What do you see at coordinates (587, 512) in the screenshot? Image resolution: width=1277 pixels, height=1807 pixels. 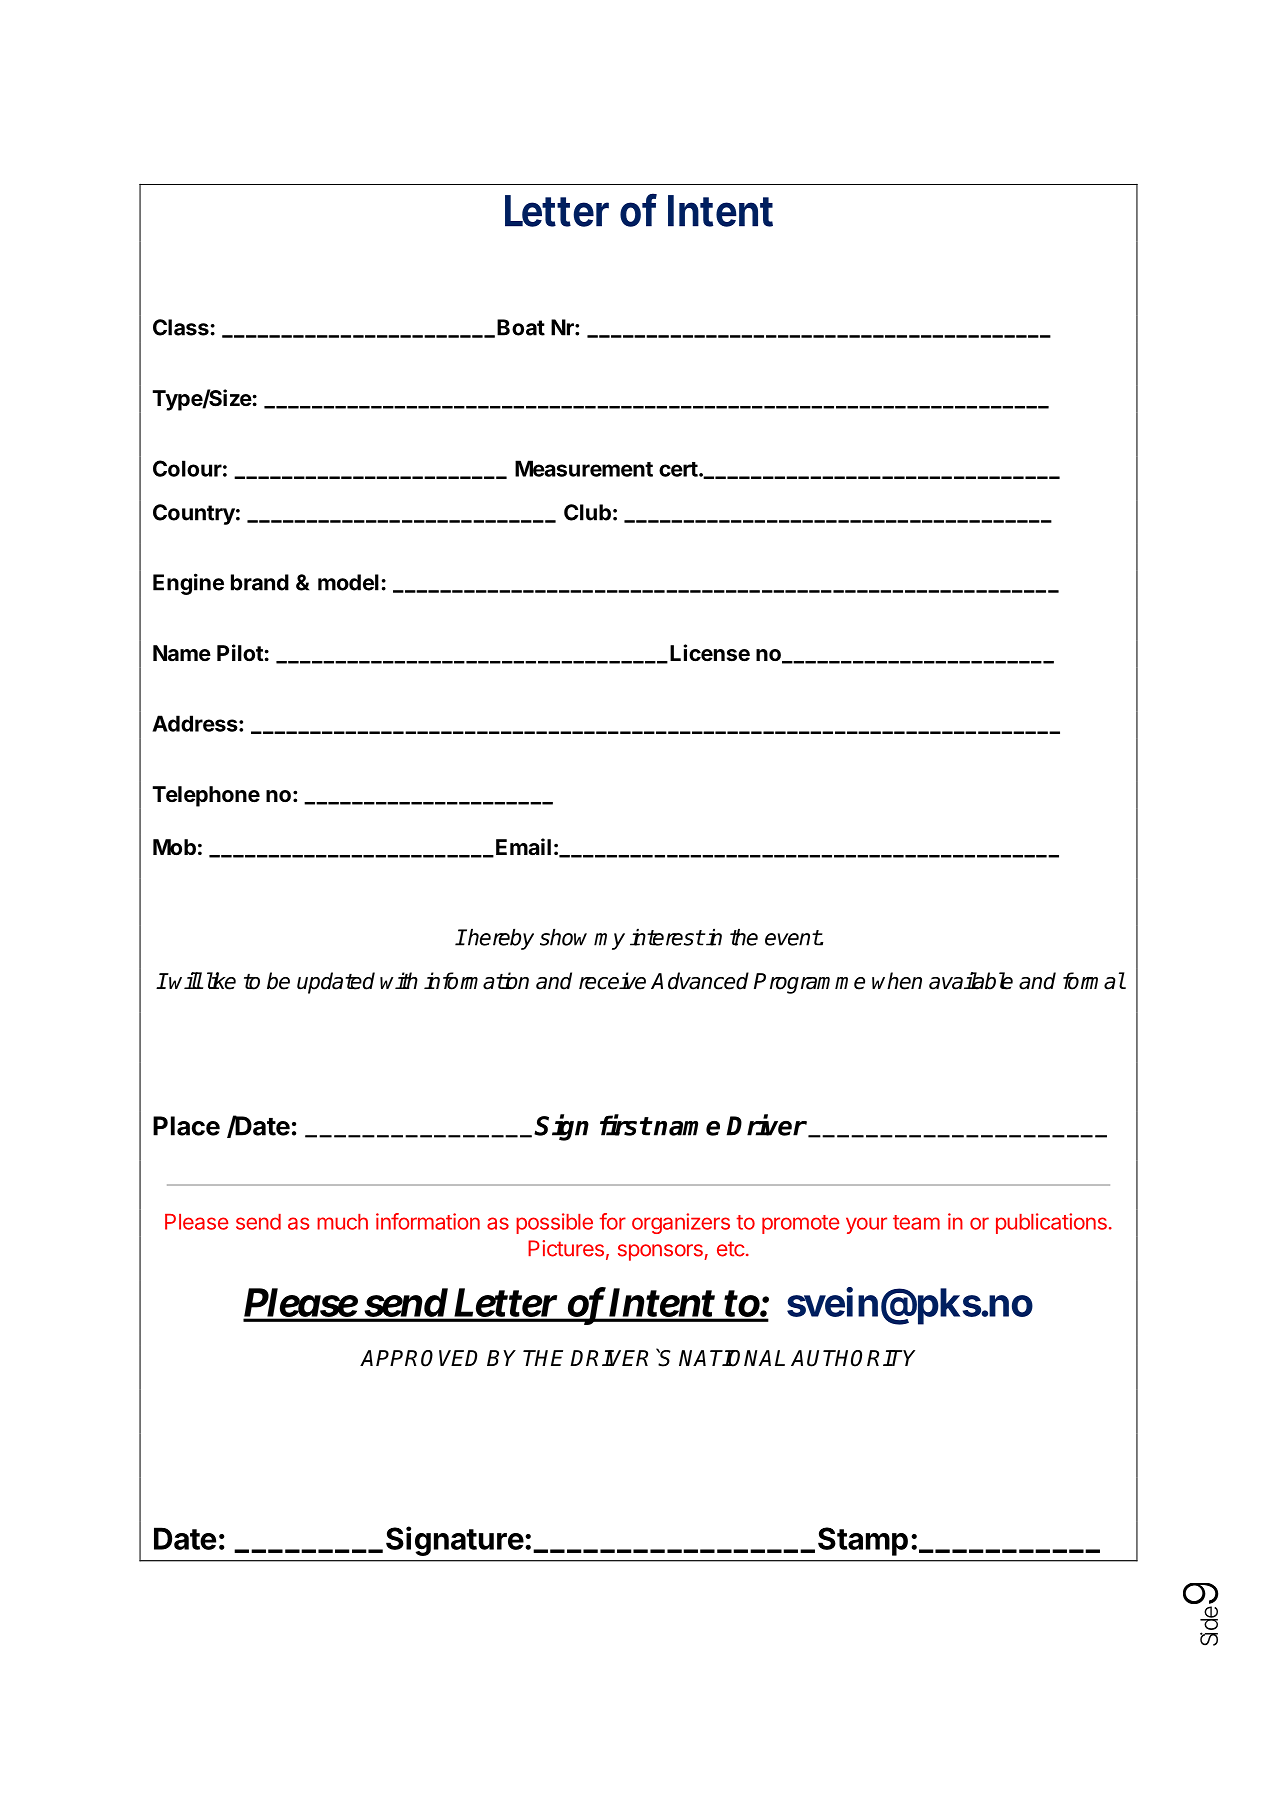 I see `Club` at bounding box center [587, 512].
